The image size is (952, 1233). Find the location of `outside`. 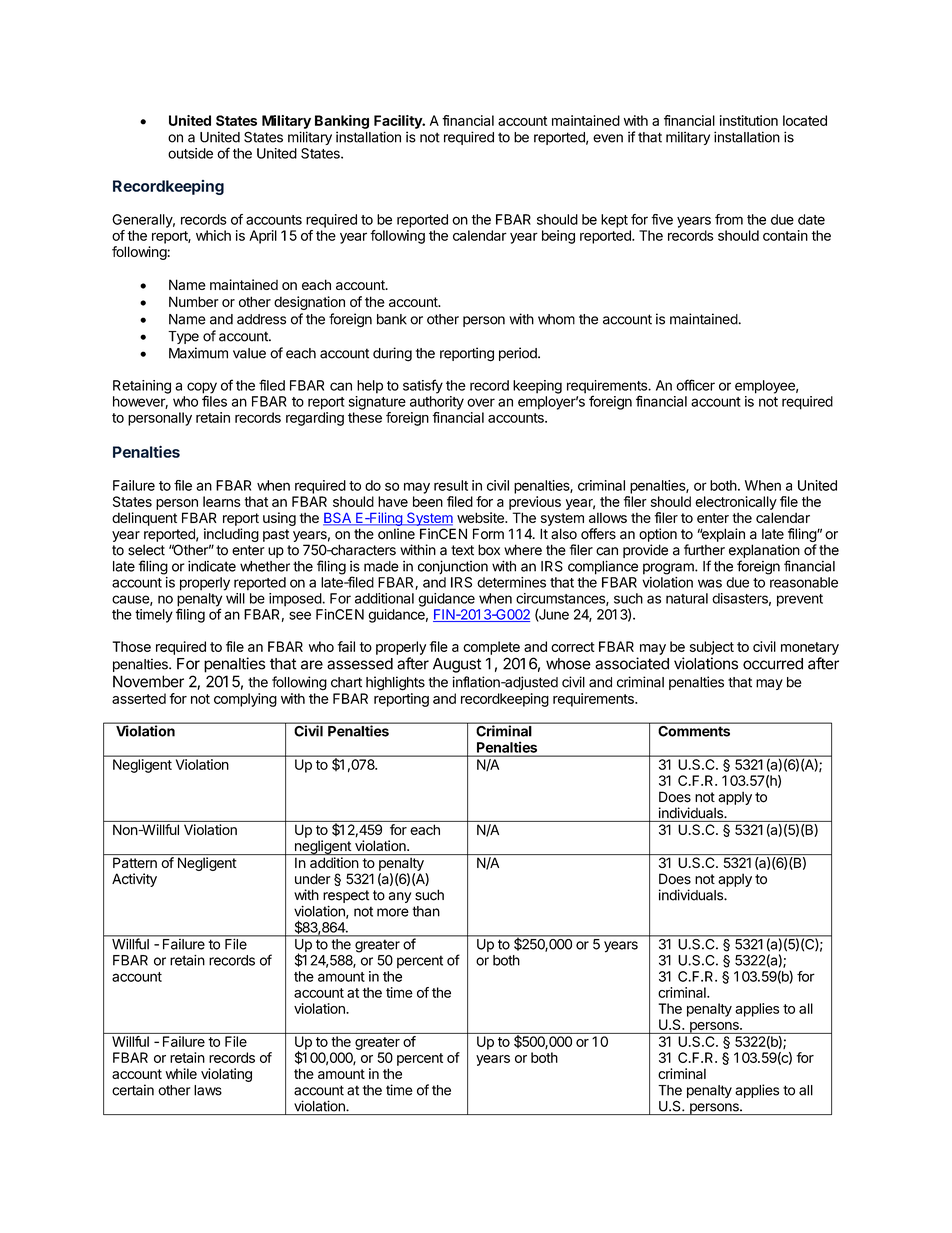

outside is located at coordinates (190, 153).
